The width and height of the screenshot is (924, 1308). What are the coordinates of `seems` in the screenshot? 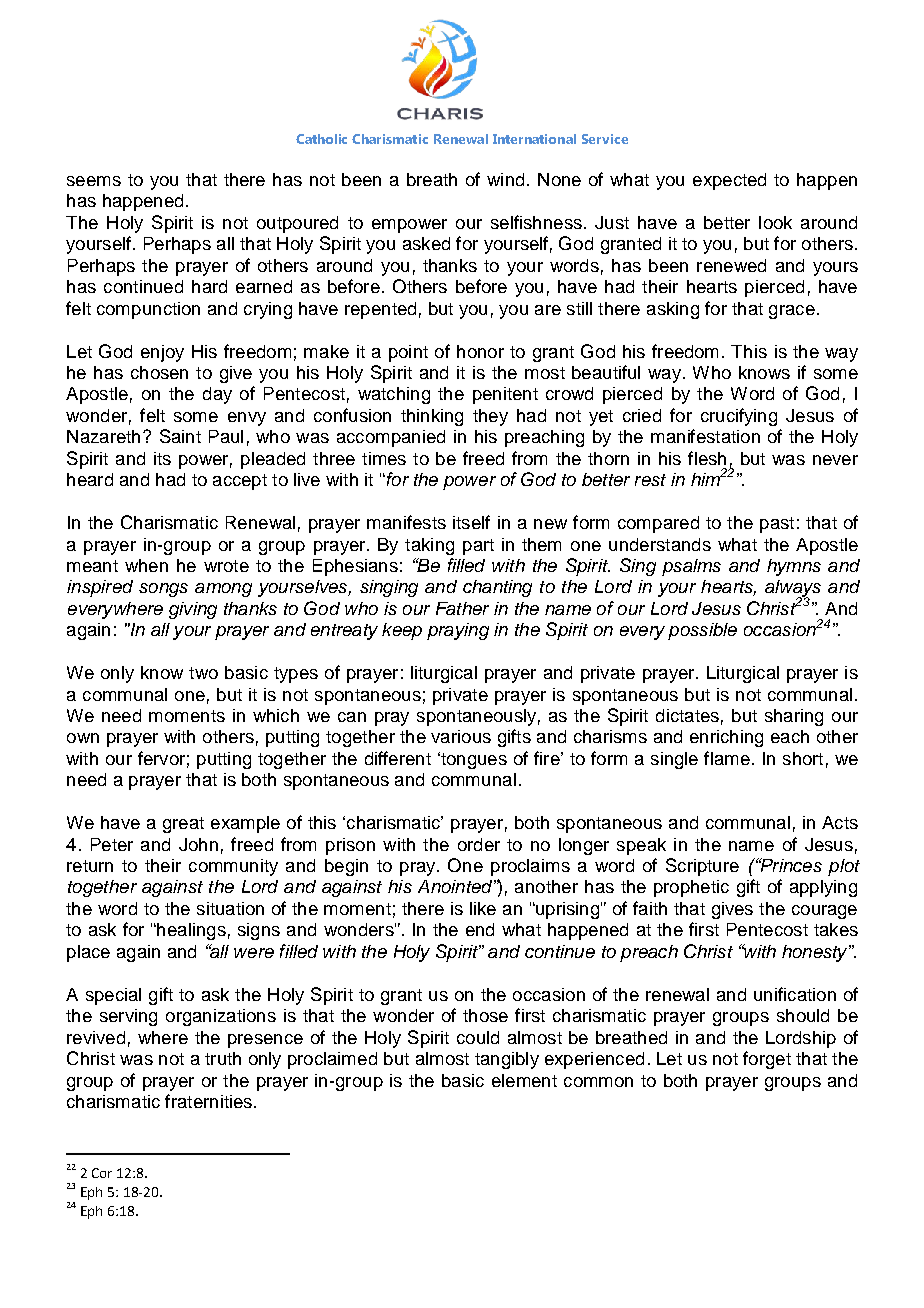 It's located at (94, 181).
